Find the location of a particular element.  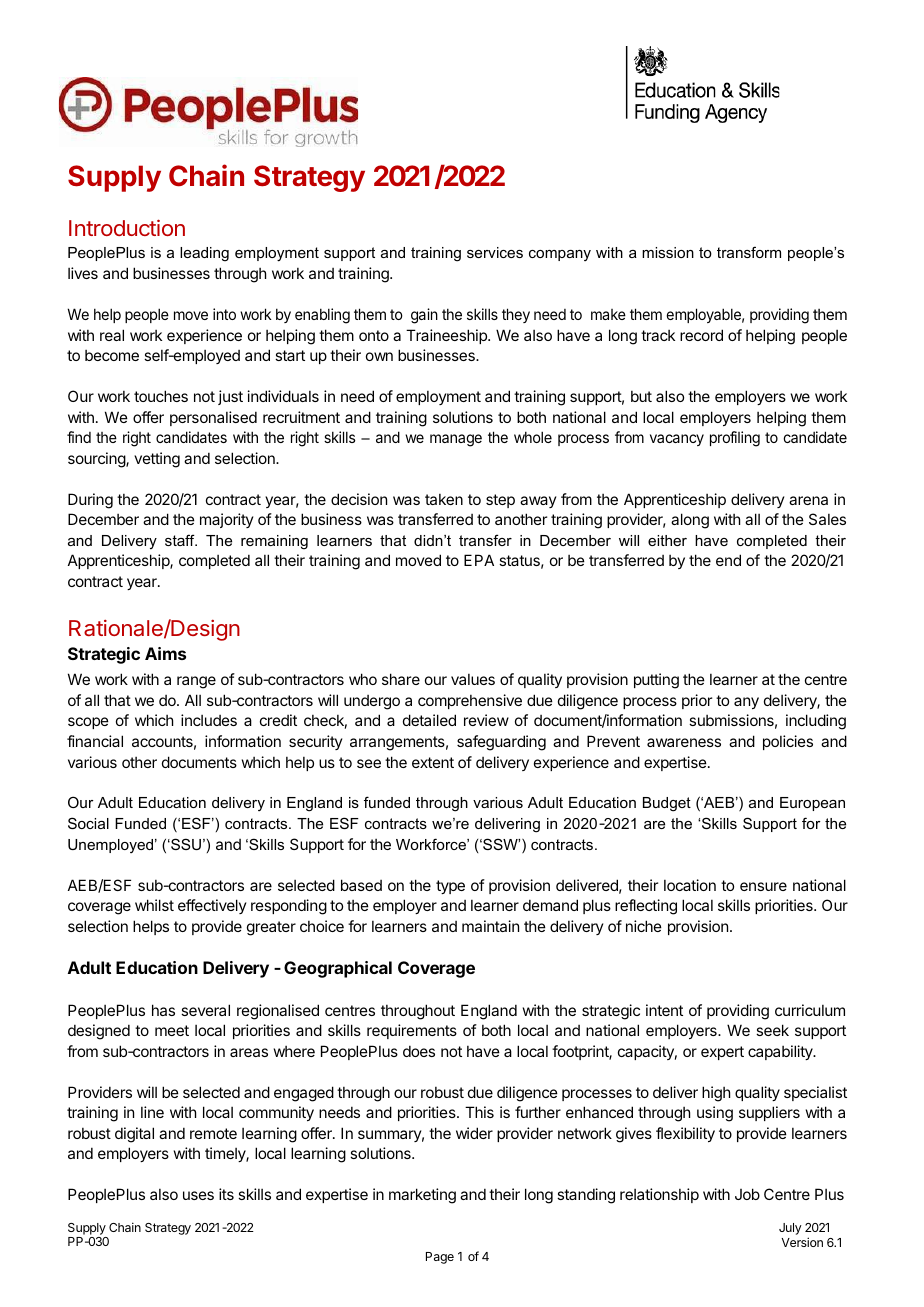

extent is located at coordinates (433, 762).
